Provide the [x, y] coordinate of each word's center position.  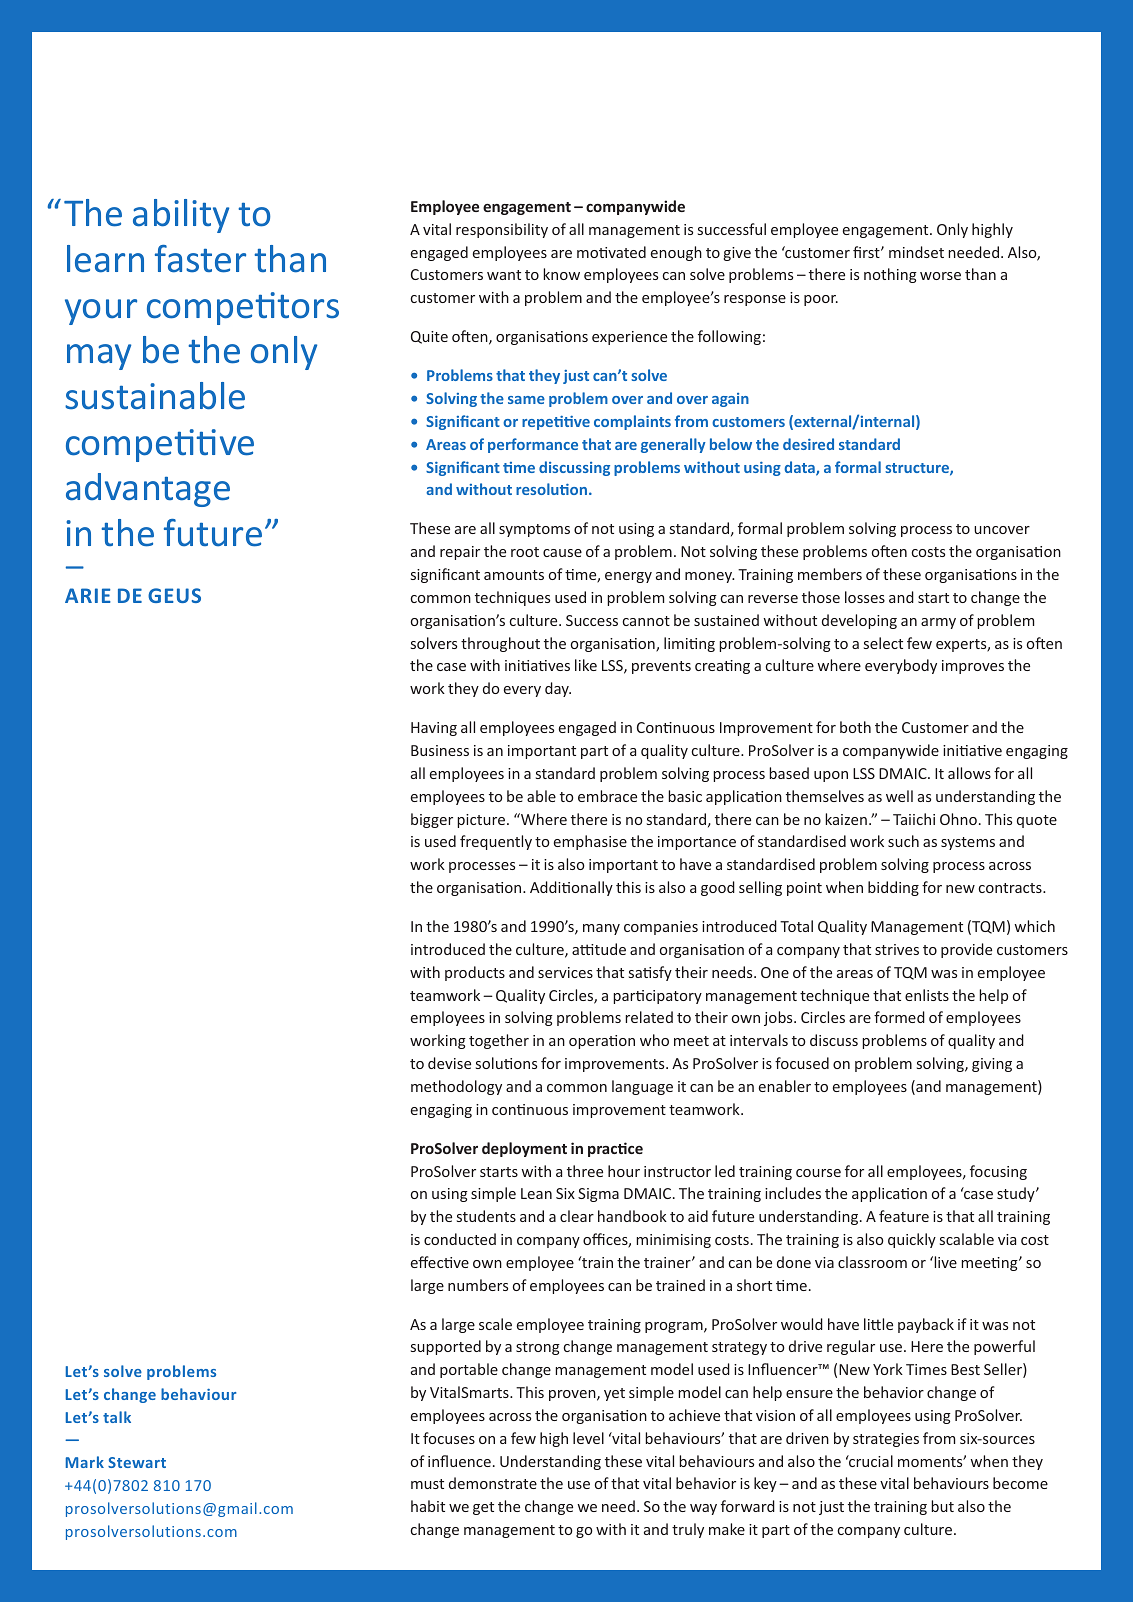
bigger [432, 820]
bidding [893, 888]
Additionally [571, 888]
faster [200, 259]
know [561, 274]
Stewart [137, 1462]
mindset [916, 252]
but [942, 1506]
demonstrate [493, 1483]
